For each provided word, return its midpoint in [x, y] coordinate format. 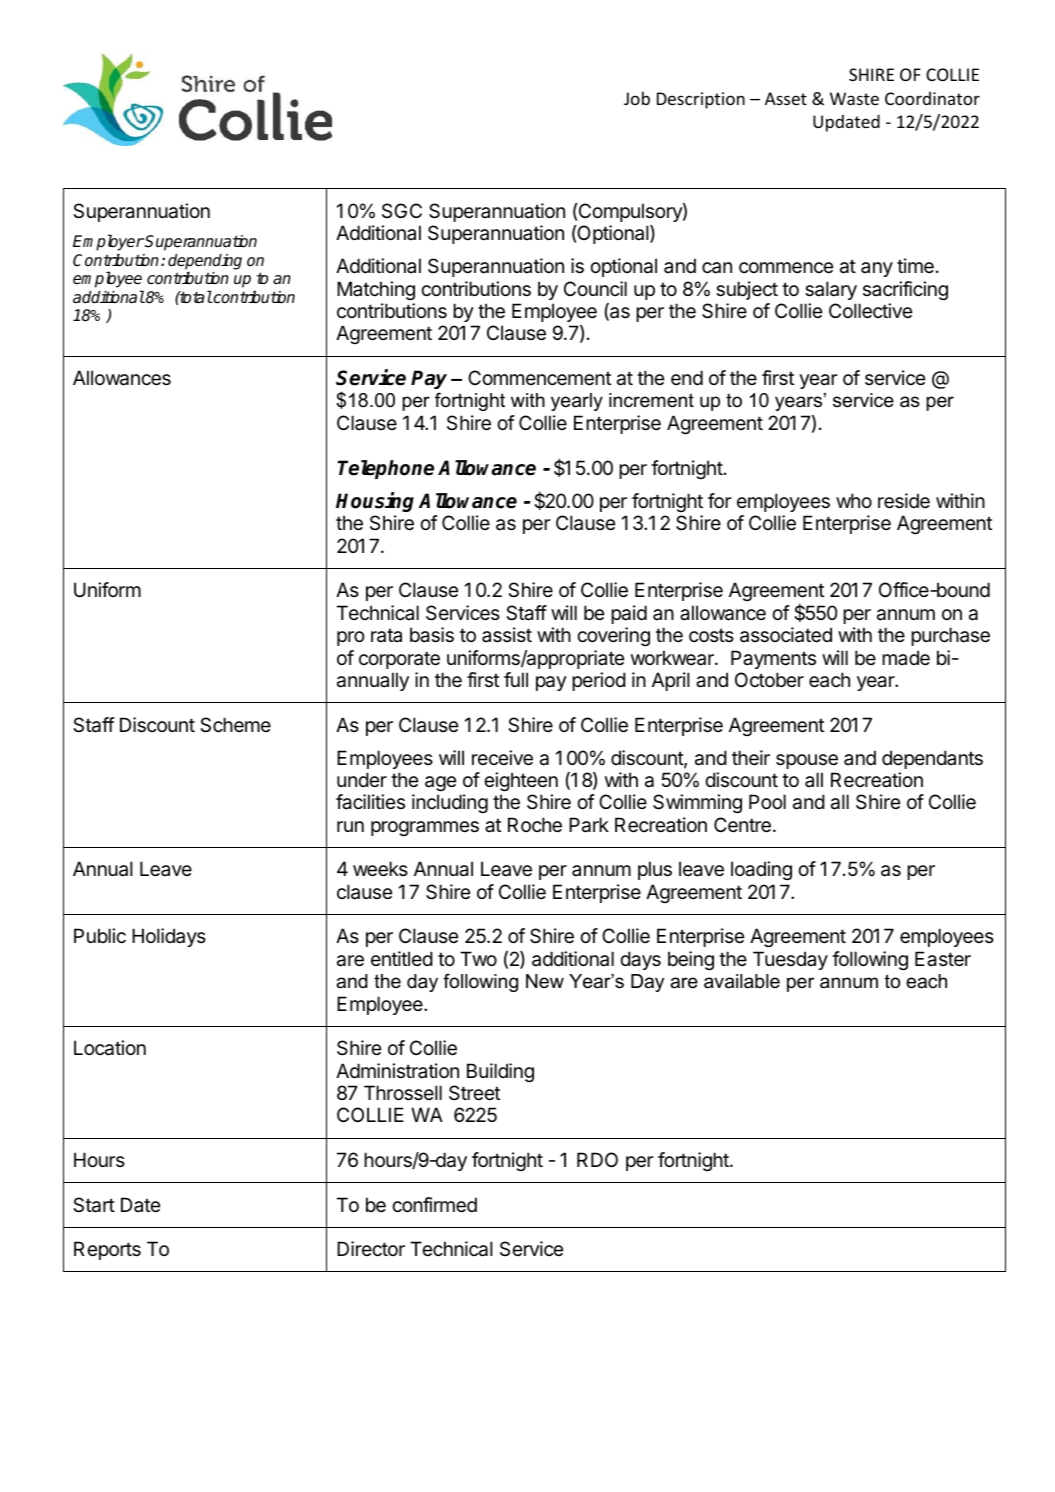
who [854, 500]
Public [100, 935]
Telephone [386, 469]
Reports [107, 1250]
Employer [108, 244]
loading [761, 870]
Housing [375, 502]
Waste [854, 98]
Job [637, 98]
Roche [535, 825]
